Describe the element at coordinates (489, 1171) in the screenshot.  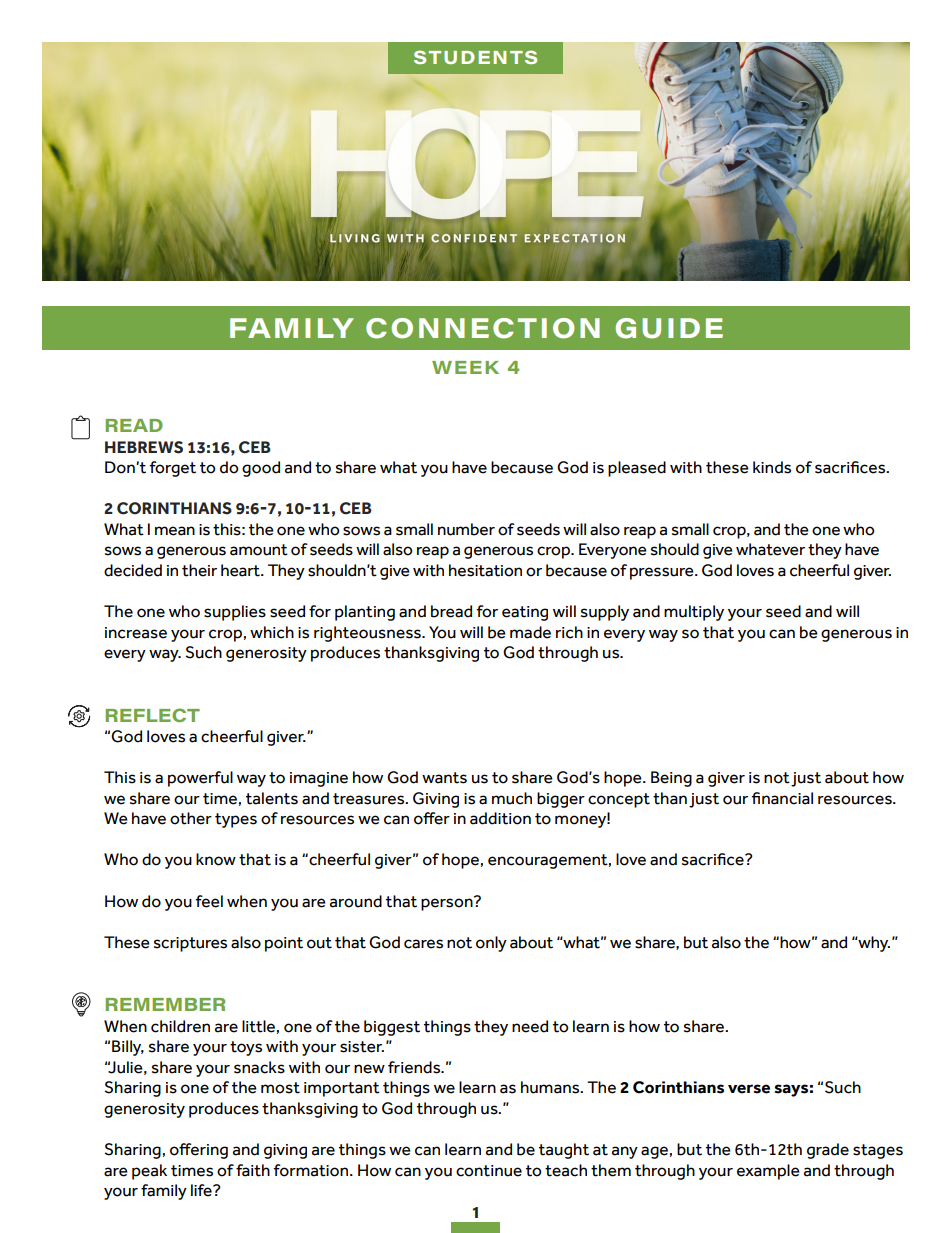
I see `continue` at that location.
